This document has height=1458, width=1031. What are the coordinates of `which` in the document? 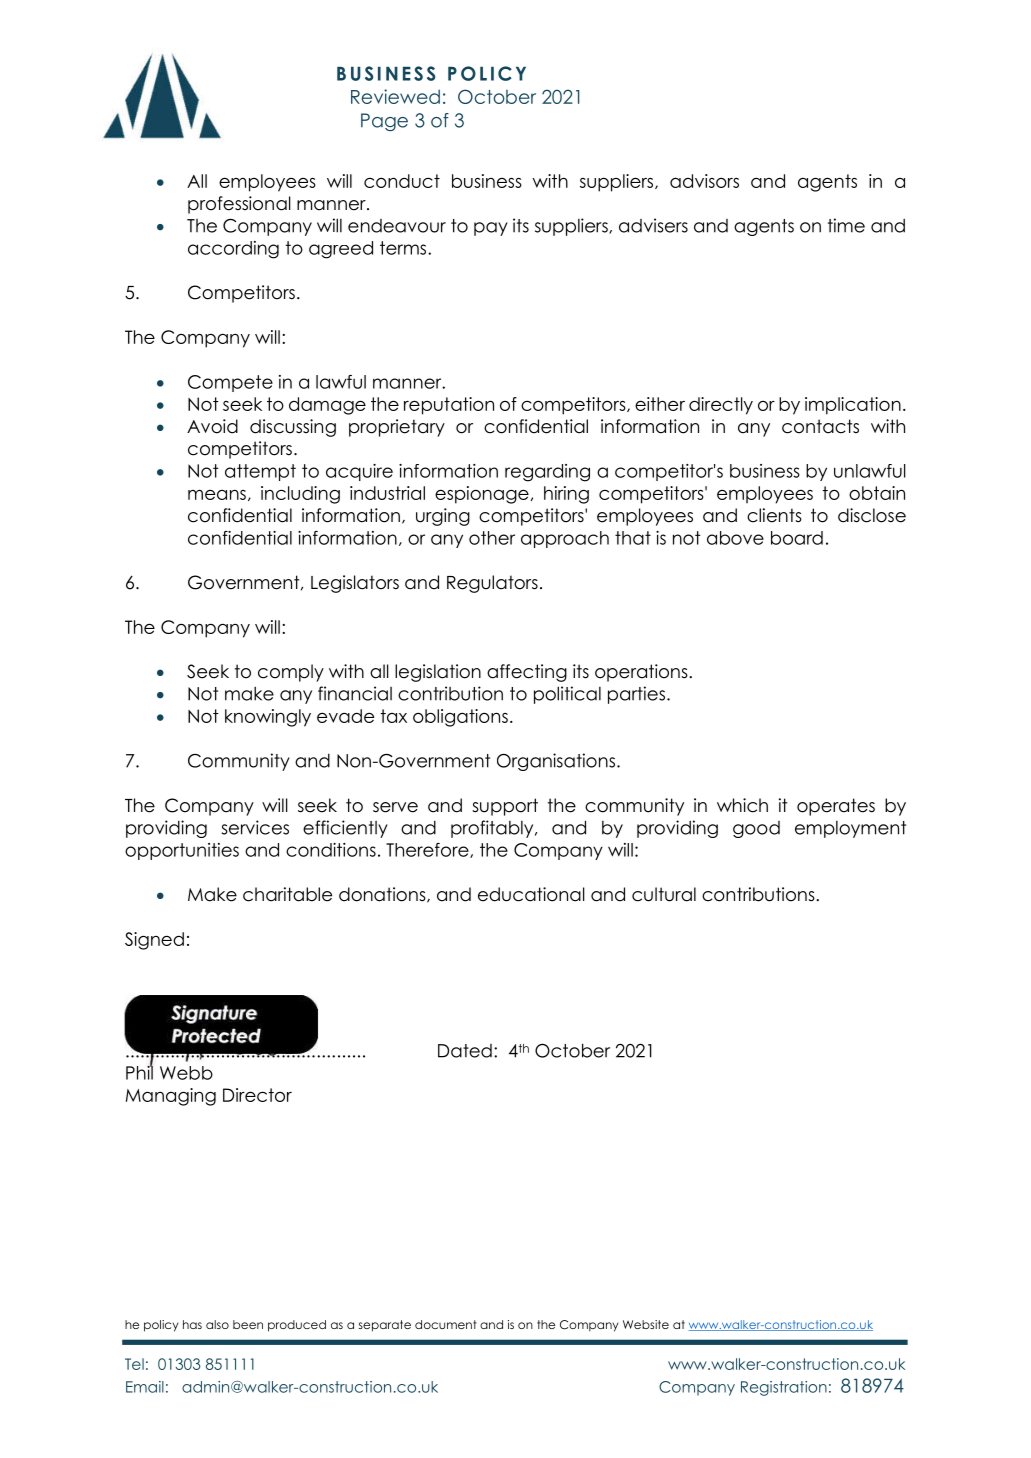 It's located at (742, 805).
